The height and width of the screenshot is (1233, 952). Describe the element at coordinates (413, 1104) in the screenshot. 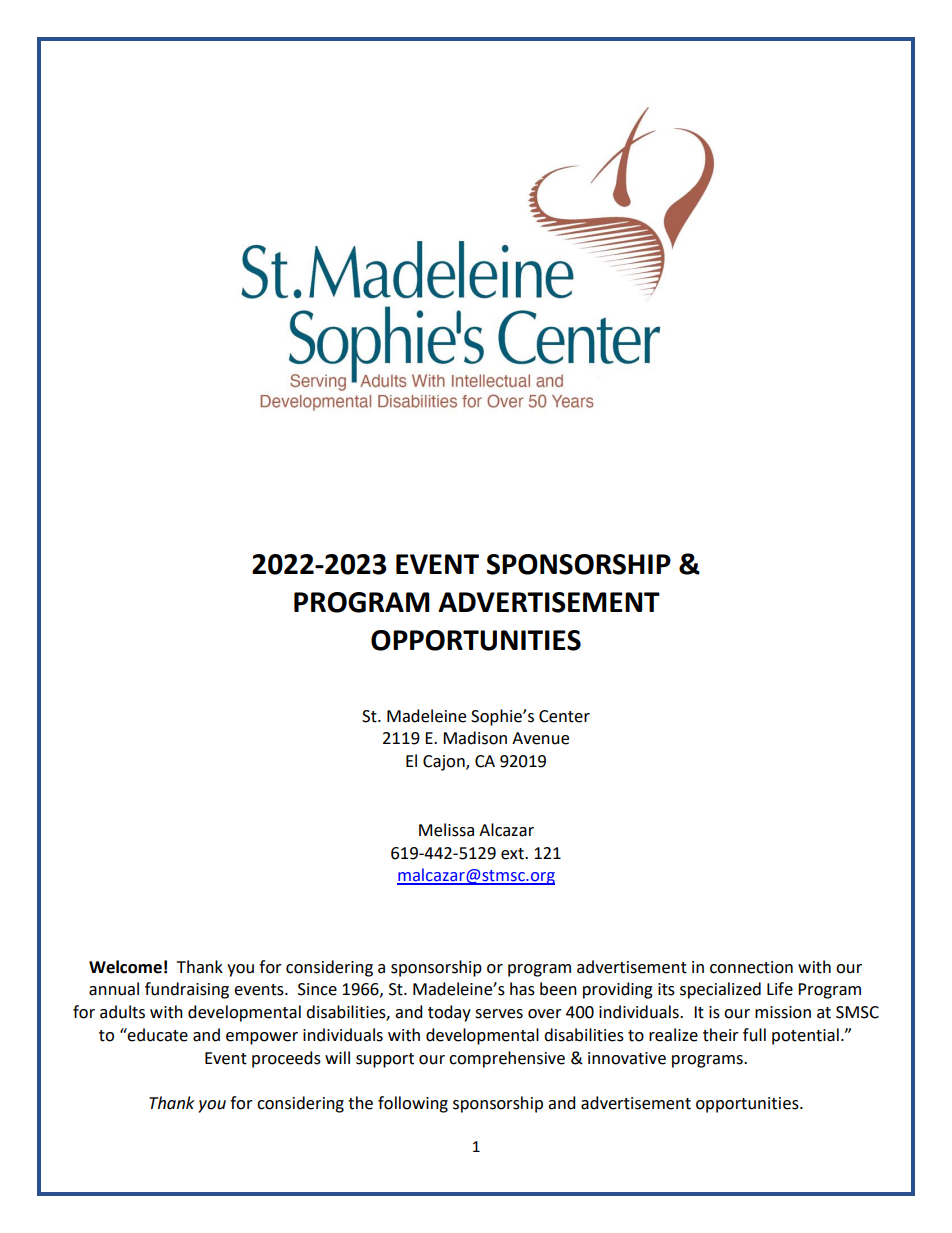

I see `following` at that location.
